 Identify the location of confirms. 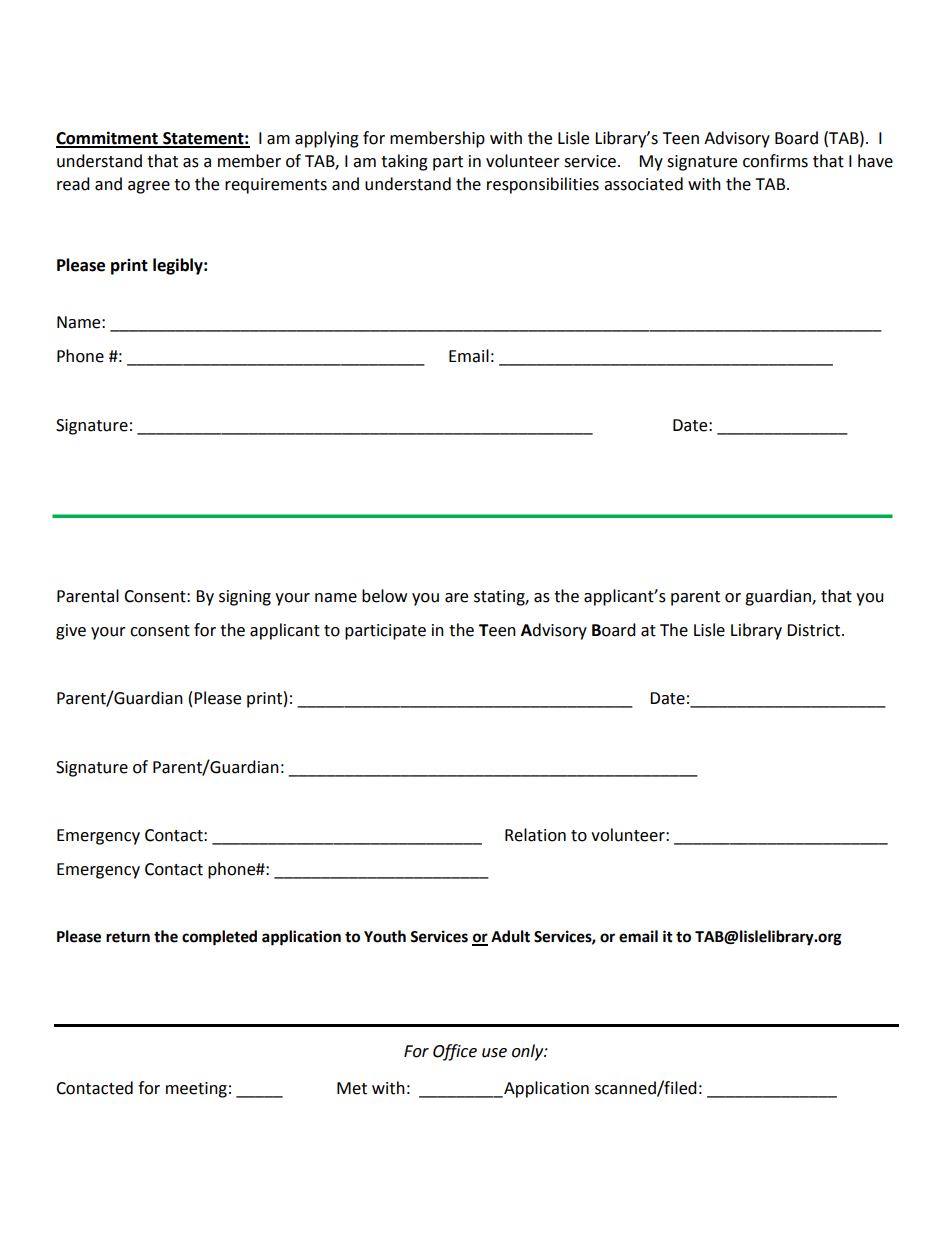
(775, 161).
